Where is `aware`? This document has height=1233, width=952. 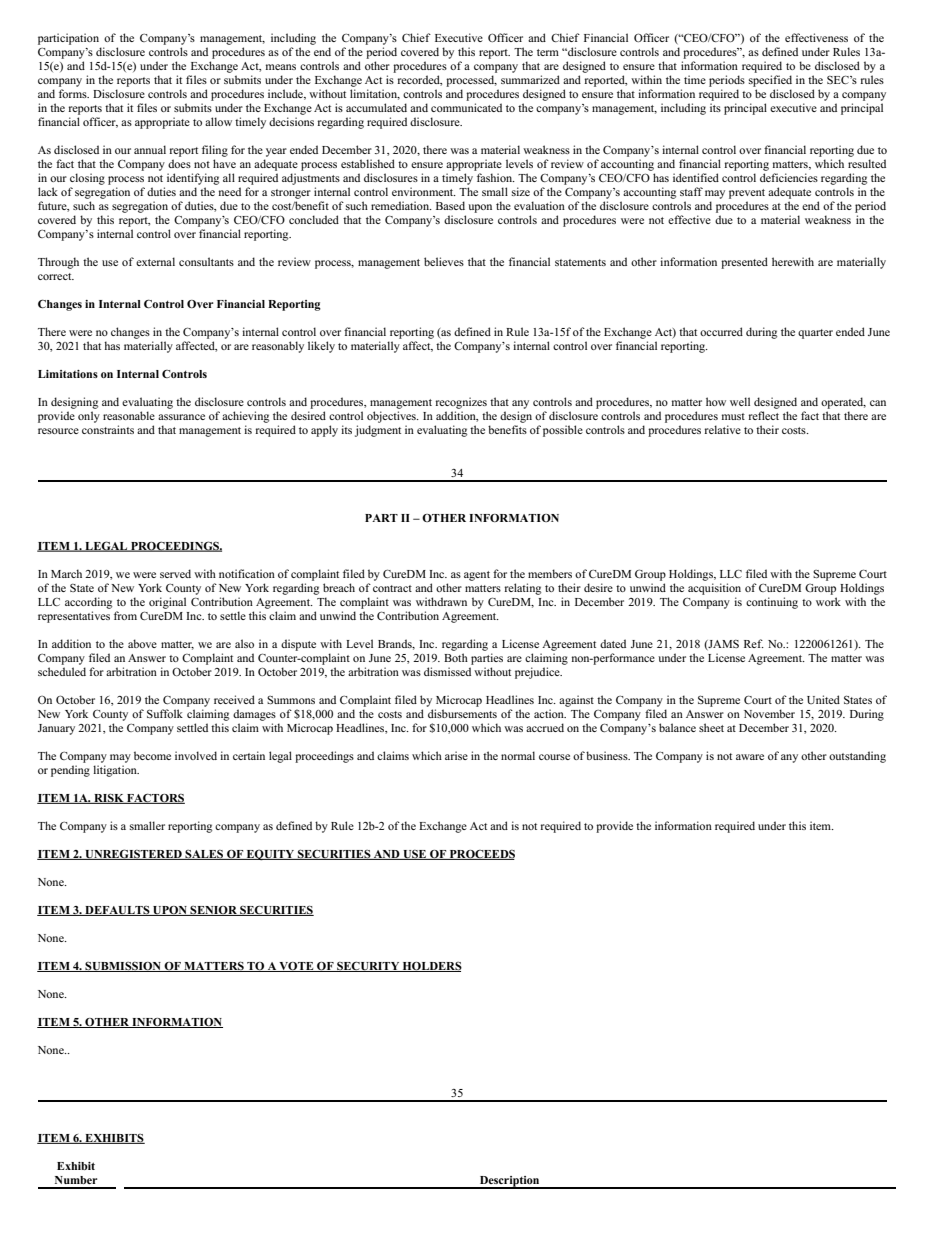
aware is located at coordinates (750, 757).
